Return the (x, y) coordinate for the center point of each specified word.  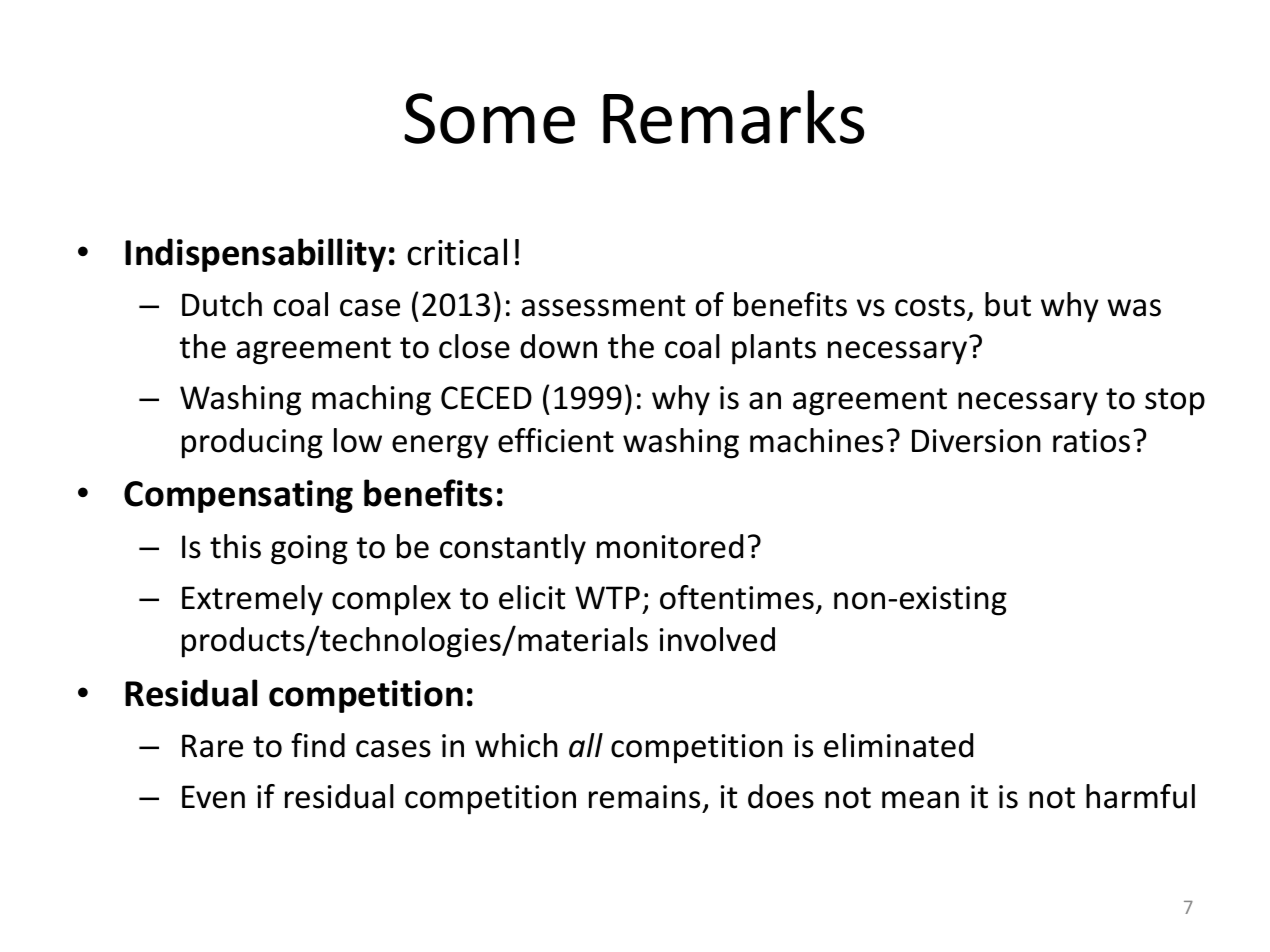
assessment (603, 306)
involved (717, 639)
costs (930, 306)
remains (644, 797)
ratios (1091, 441)
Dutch (222, 304)
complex (391, 600)
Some (489, 118)
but (1008, 304)
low (358, 440)
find (318, 745)
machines (816, 440)
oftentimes (737, 597)
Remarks (733, 117)
